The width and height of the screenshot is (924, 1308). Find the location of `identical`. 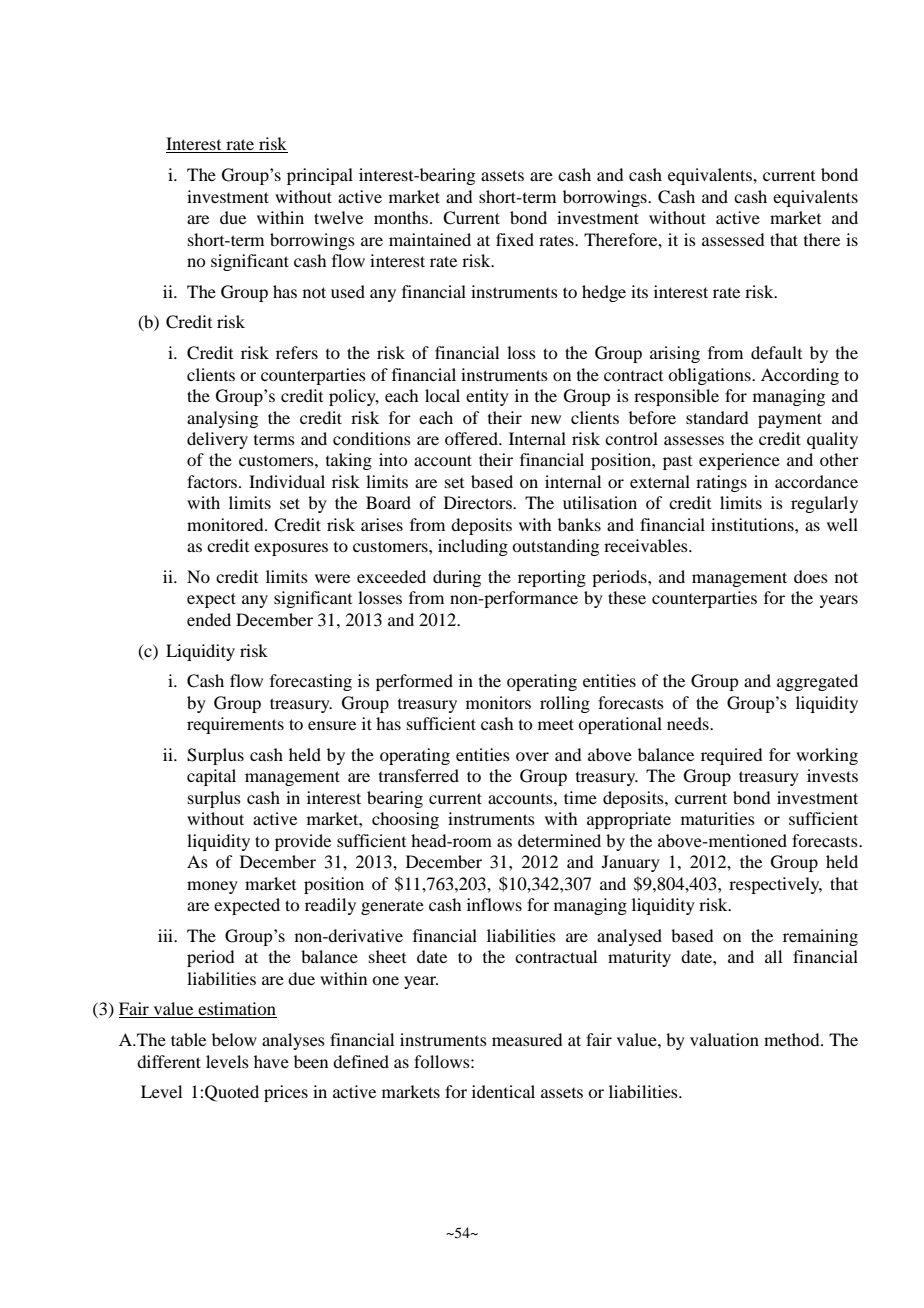

identical is located at coordinates (503, 1091).
